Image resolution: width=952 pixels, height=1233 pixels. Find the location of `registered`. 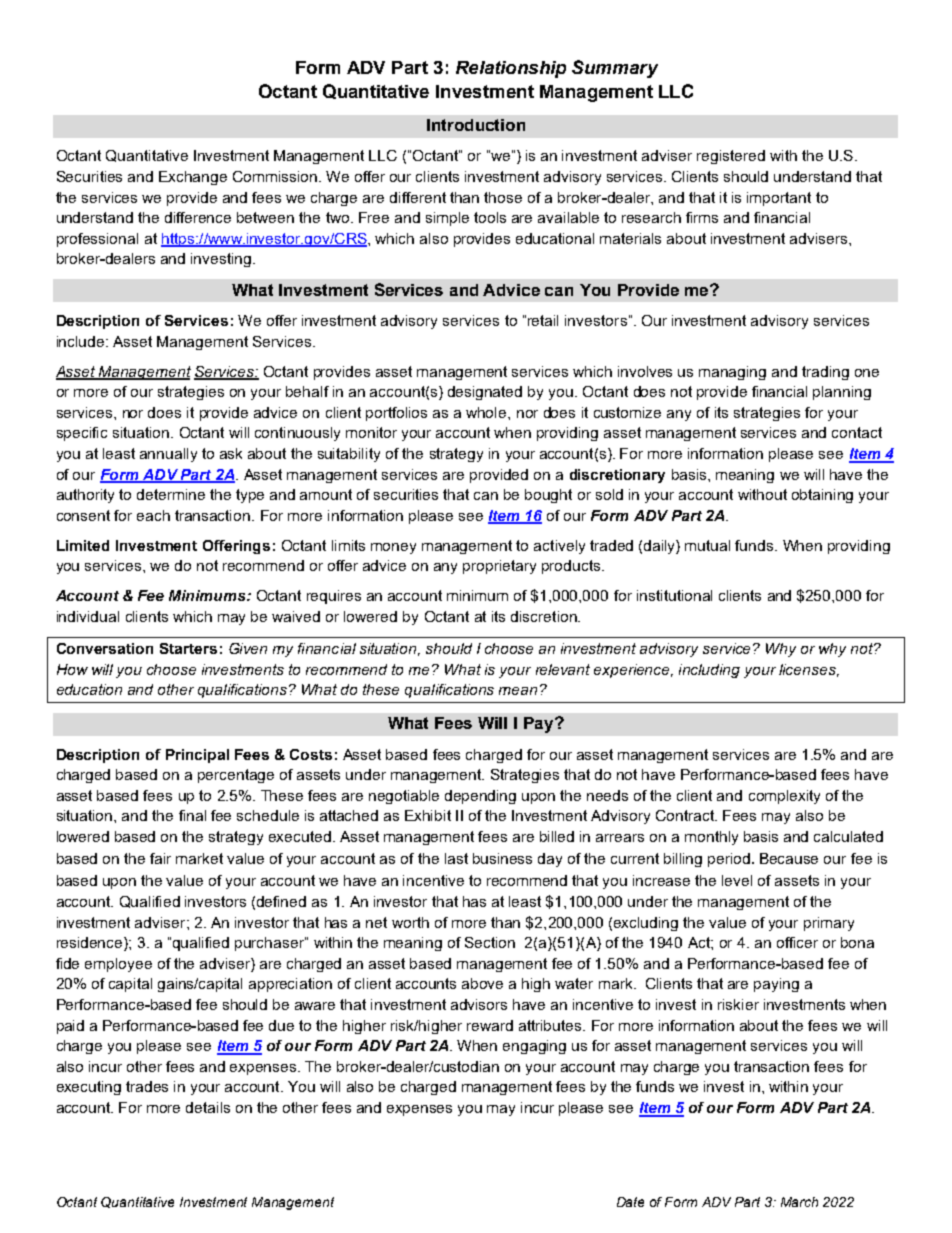

registered is located at coordinates (731, 157).
